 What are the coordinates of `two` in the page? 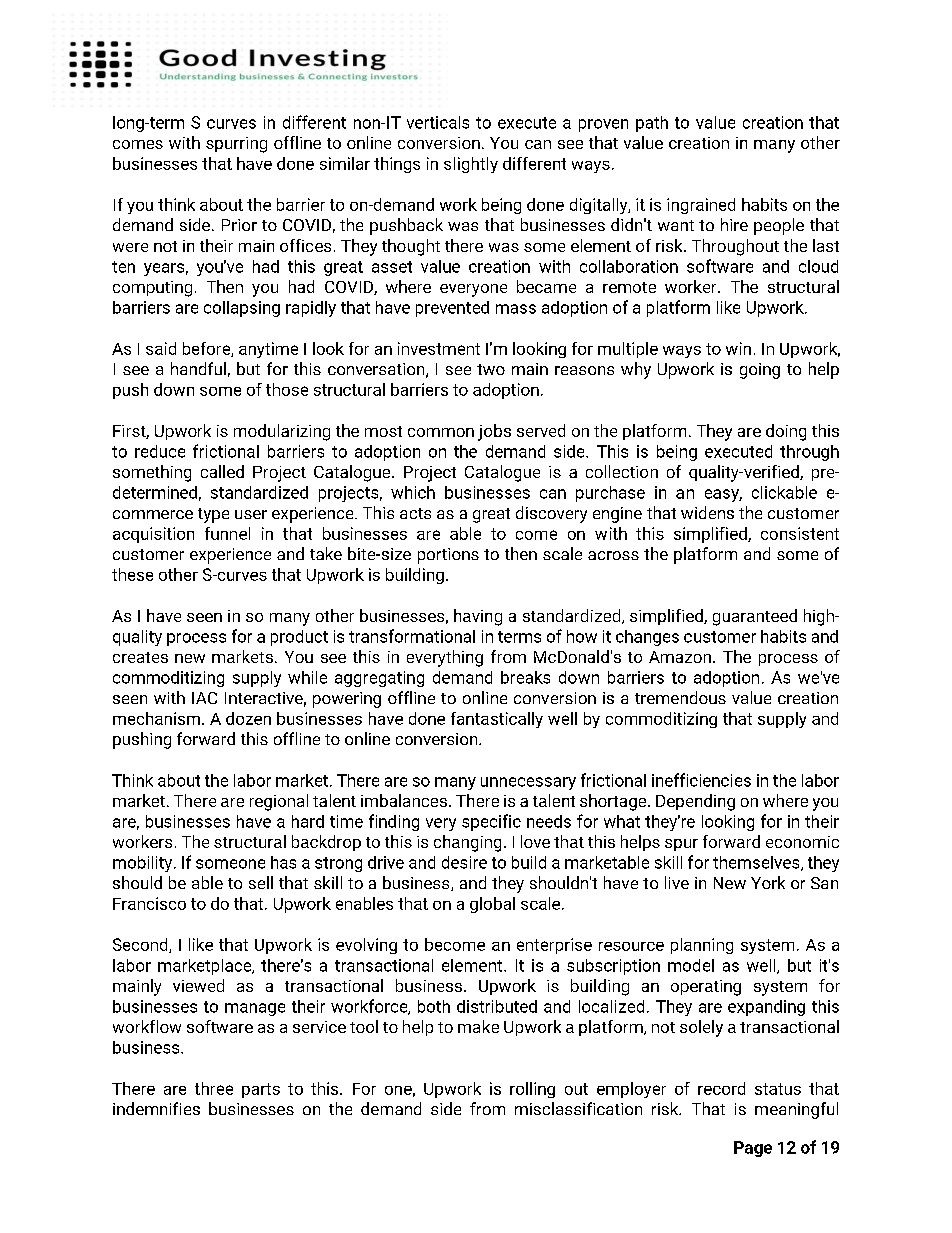 It's located at (491, 369).
